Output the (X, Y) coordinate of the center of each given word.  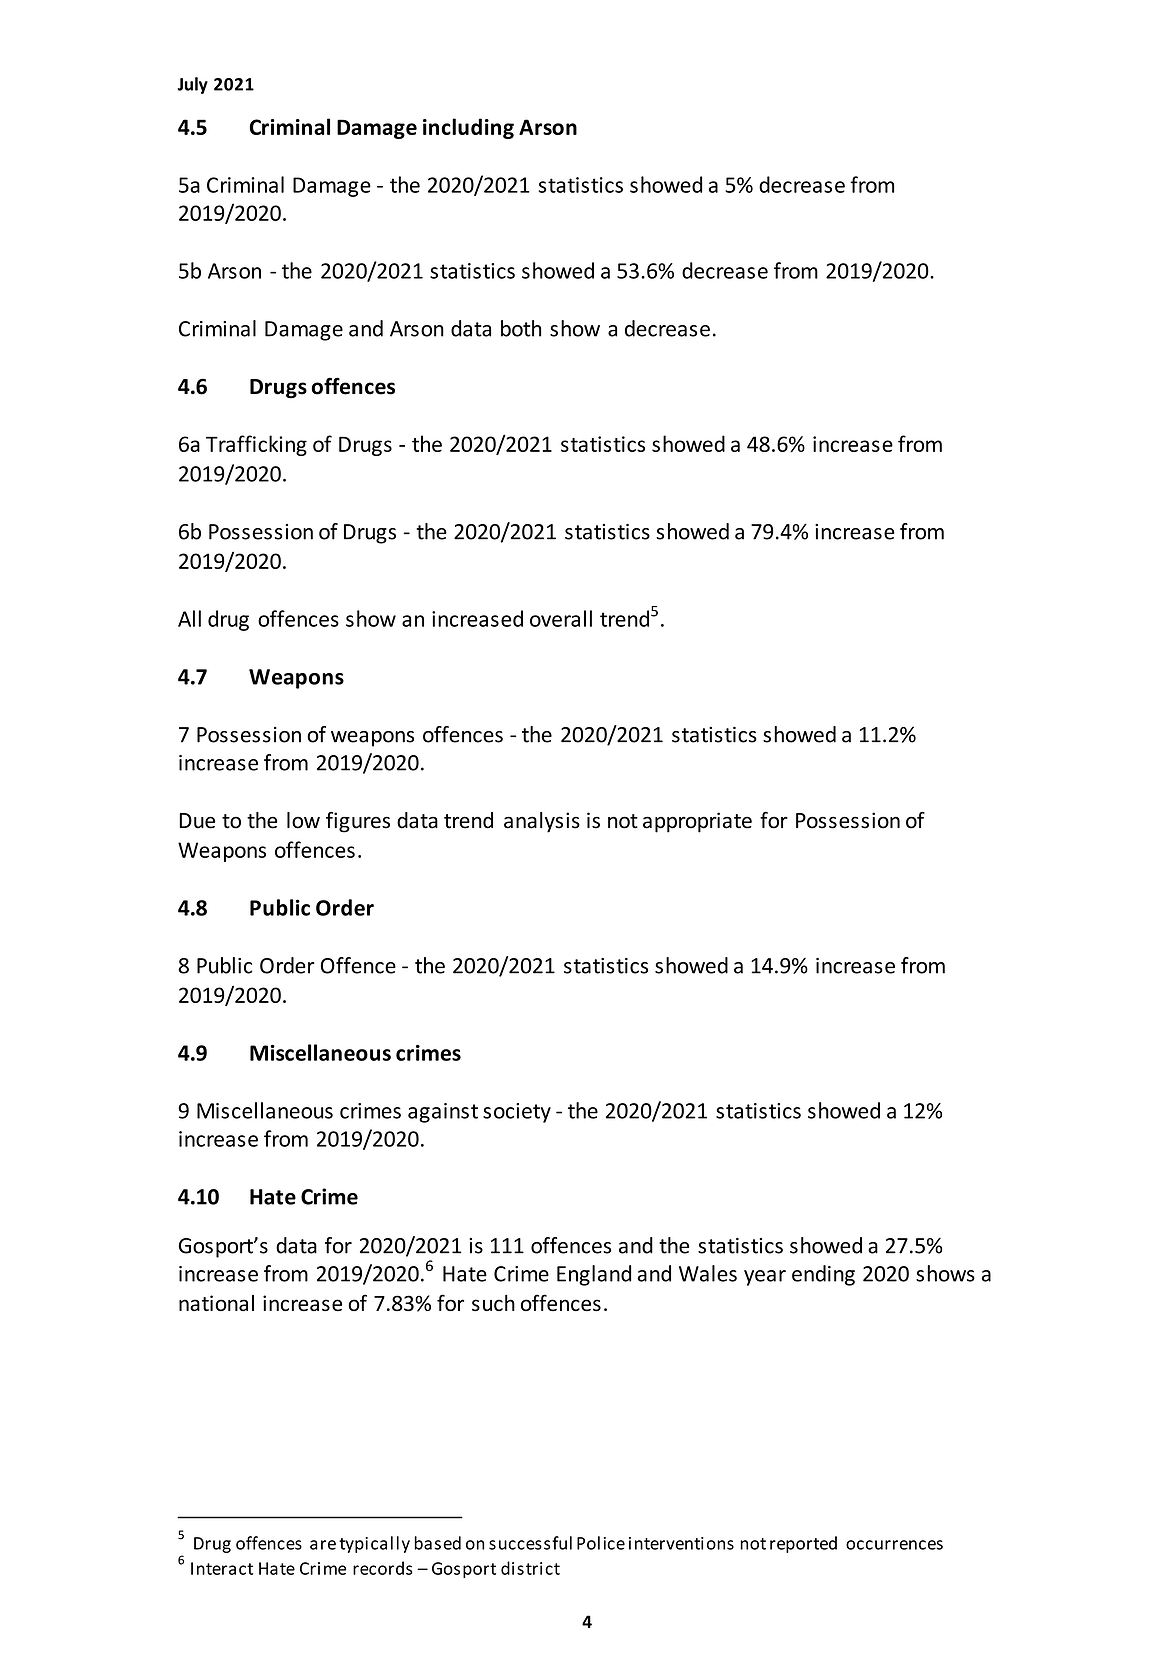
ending (823, 1275)
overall (561, 618)
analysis (542, 822)
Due (197, 821)
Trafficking (256, 445)
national (216, 1303)
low (303, 820)
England (594, 1275)
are (323, 1545)
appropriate (697, 822)
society (517, 1113)
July (193, 85)
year (765, 1278)
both (521, 328)
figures (358, 822)
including (468, 128)
